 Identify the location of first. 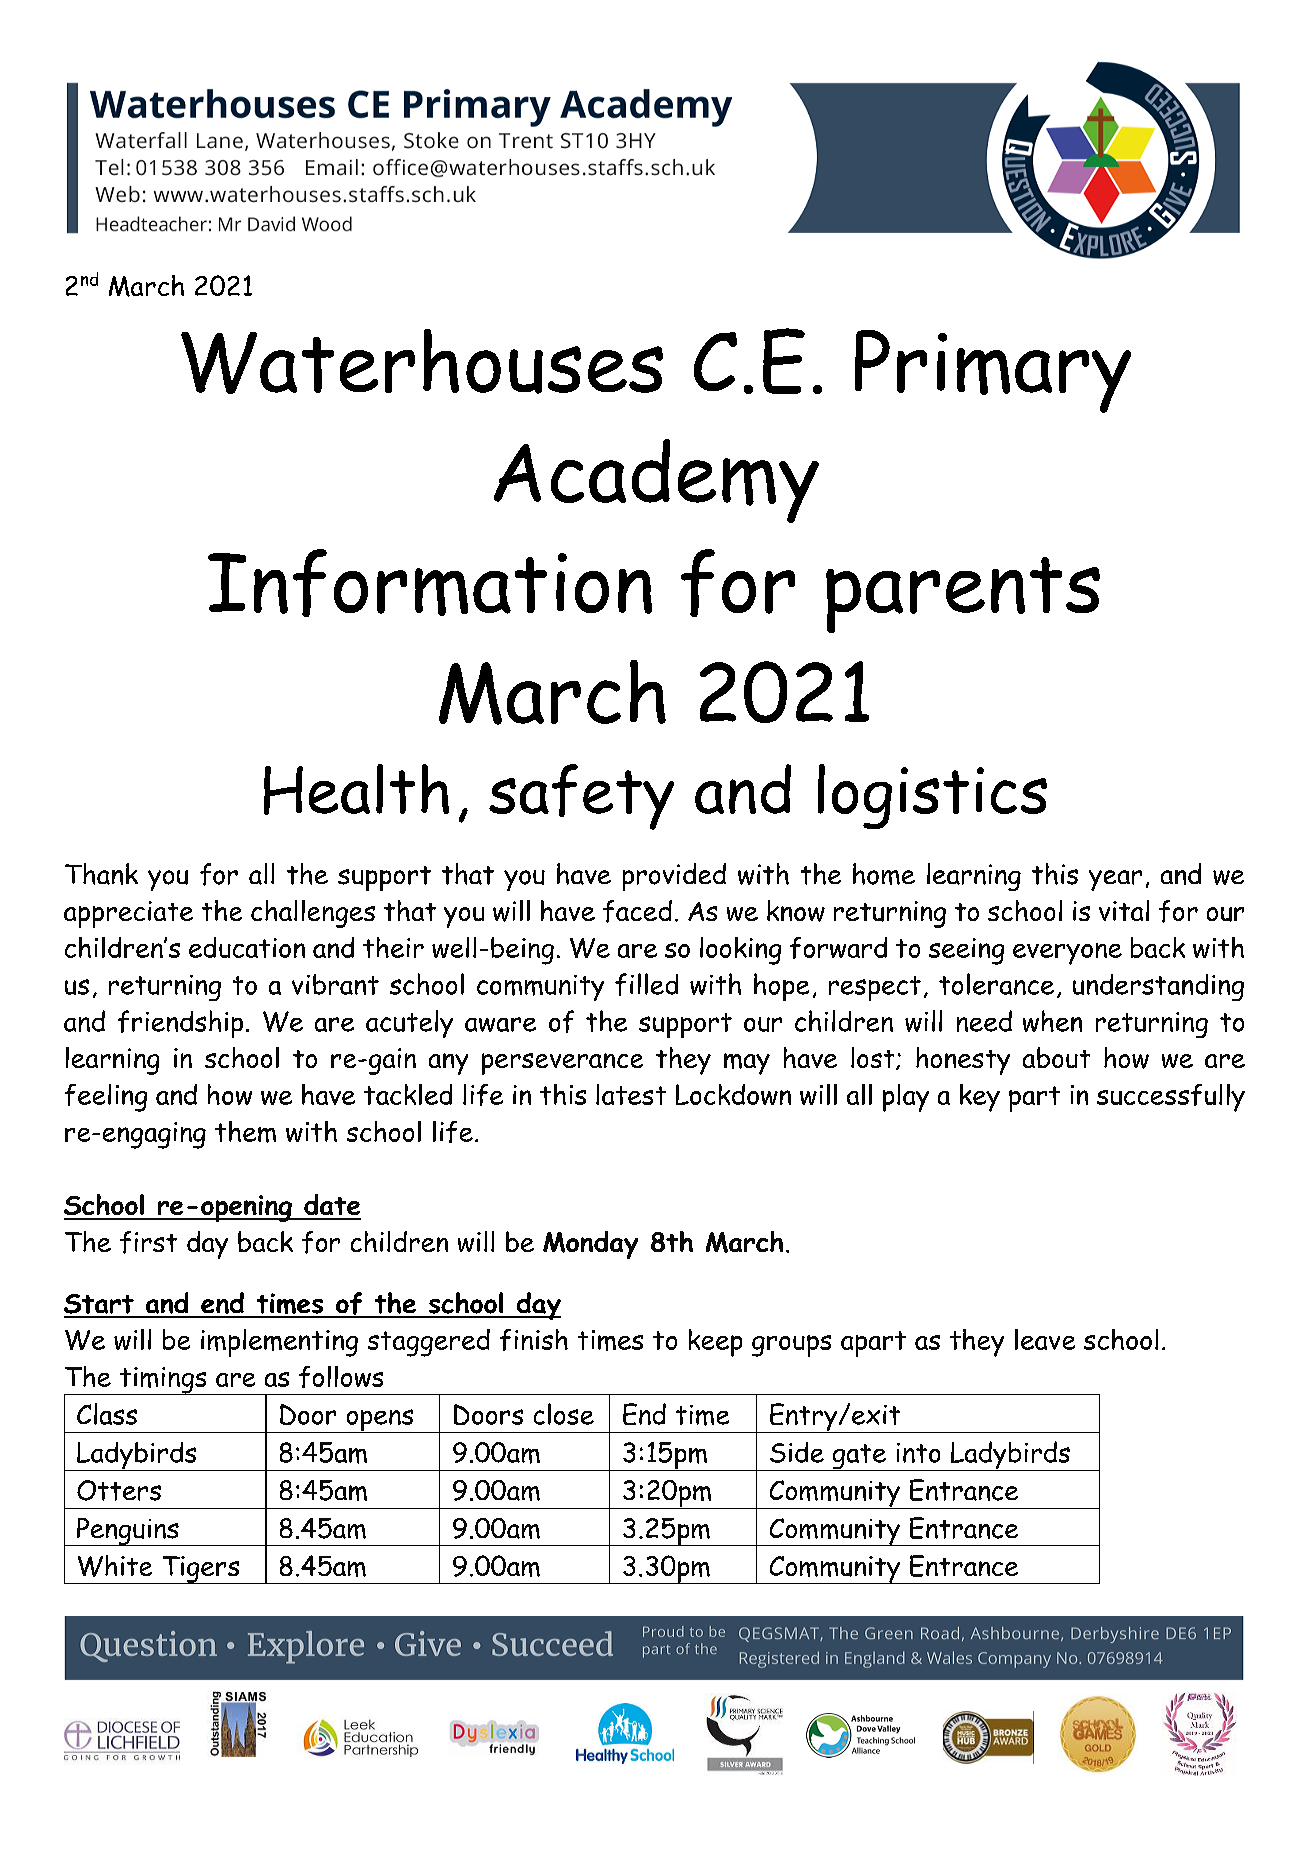
(148, 1242).
